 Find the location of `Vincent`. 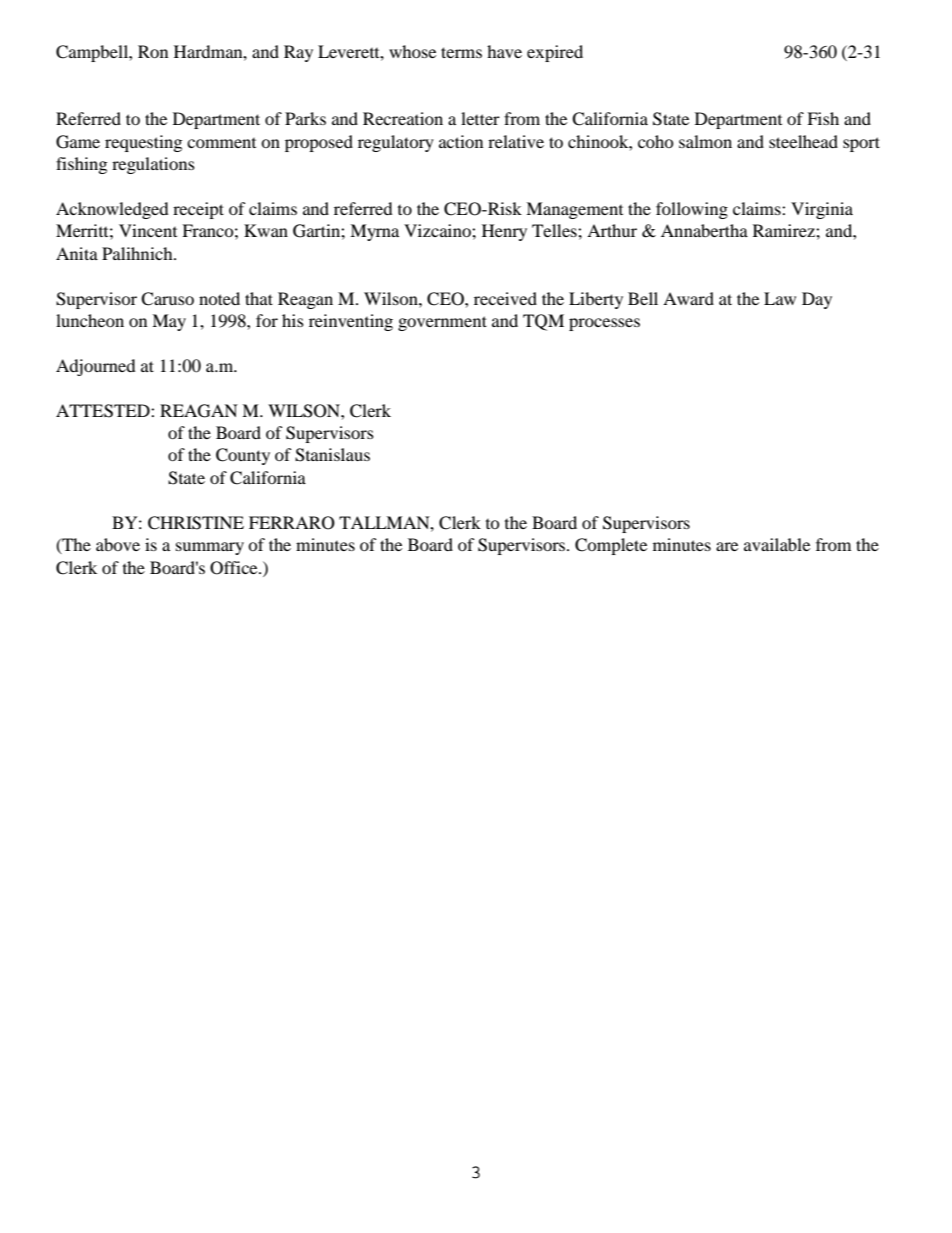

Vincent is located at coordinates (148, 230).
